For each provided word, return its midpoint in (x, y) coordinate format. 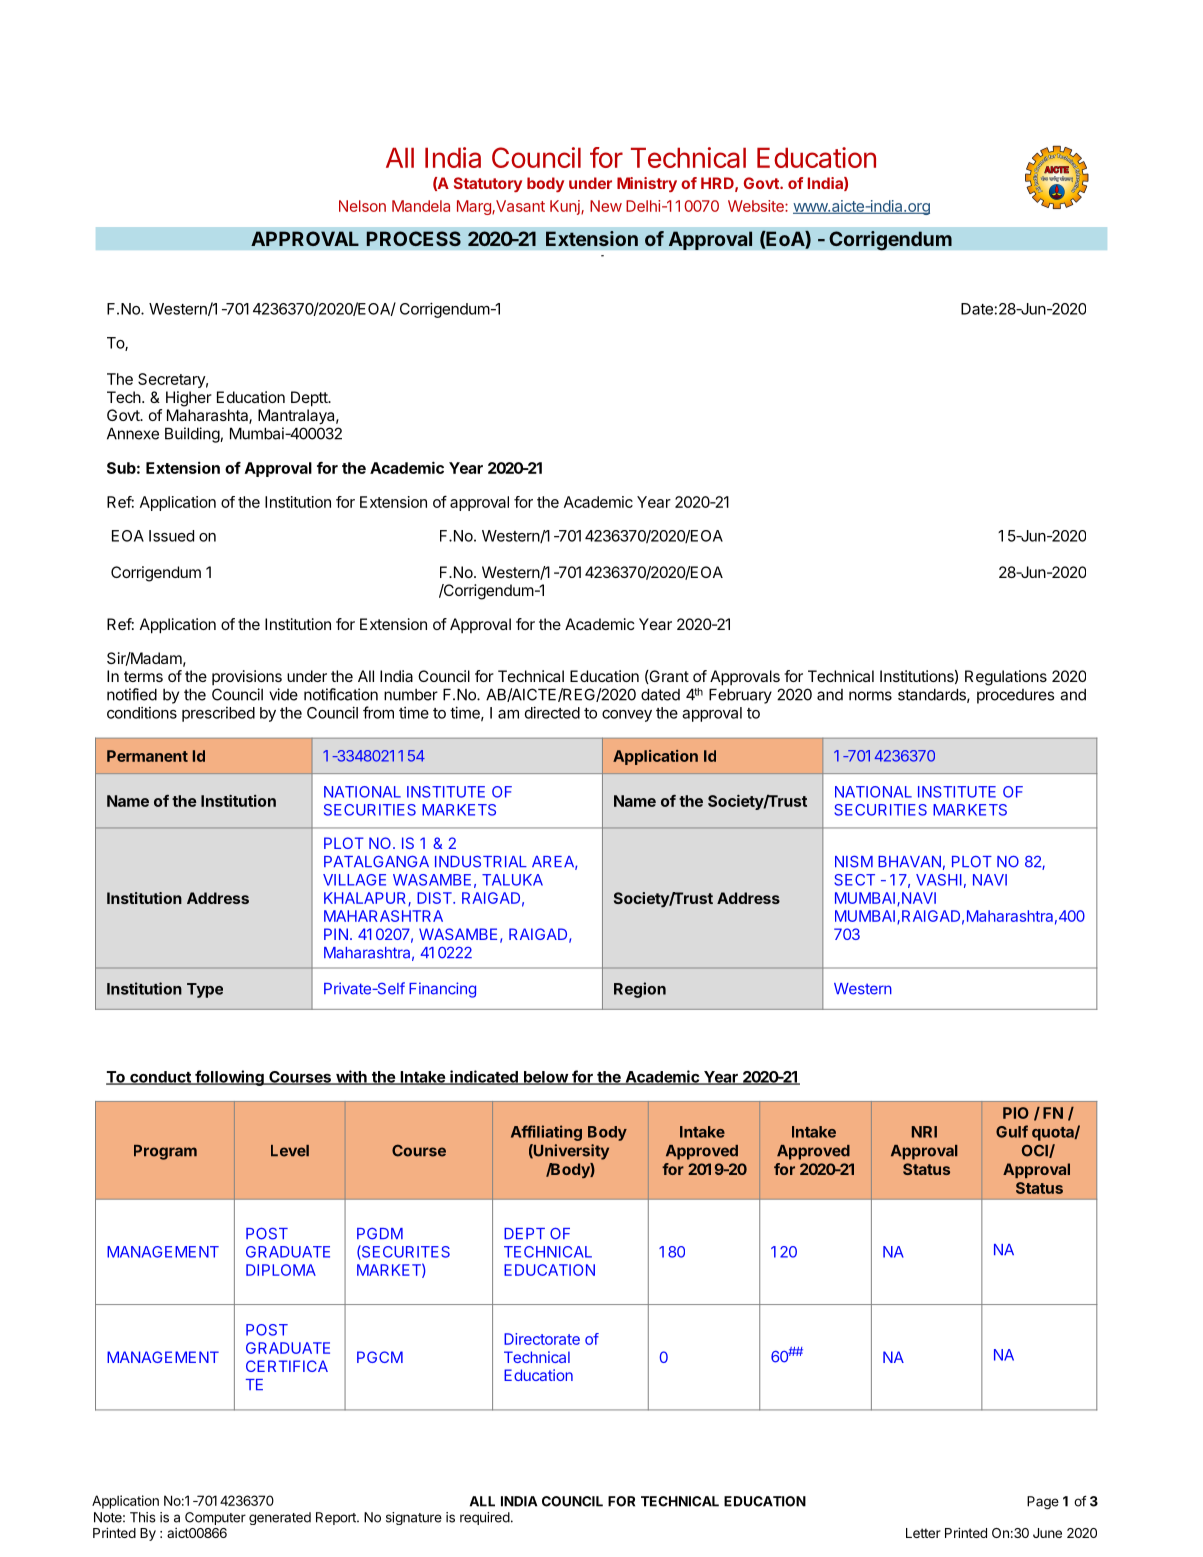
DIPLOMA (281, 1270)
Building (192, 435)
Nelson (362, 206)
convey (627, 716)
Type (205, 990)
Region (640, 990)
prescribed (218, 714)
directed (552, 712)
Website (757, 206)
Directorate (542, 1339)
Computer (215, 1518)
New (606, 206)
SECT (854, 880)
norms (870, 696)
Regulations (1006, 678)
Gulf (1012, 1131)
